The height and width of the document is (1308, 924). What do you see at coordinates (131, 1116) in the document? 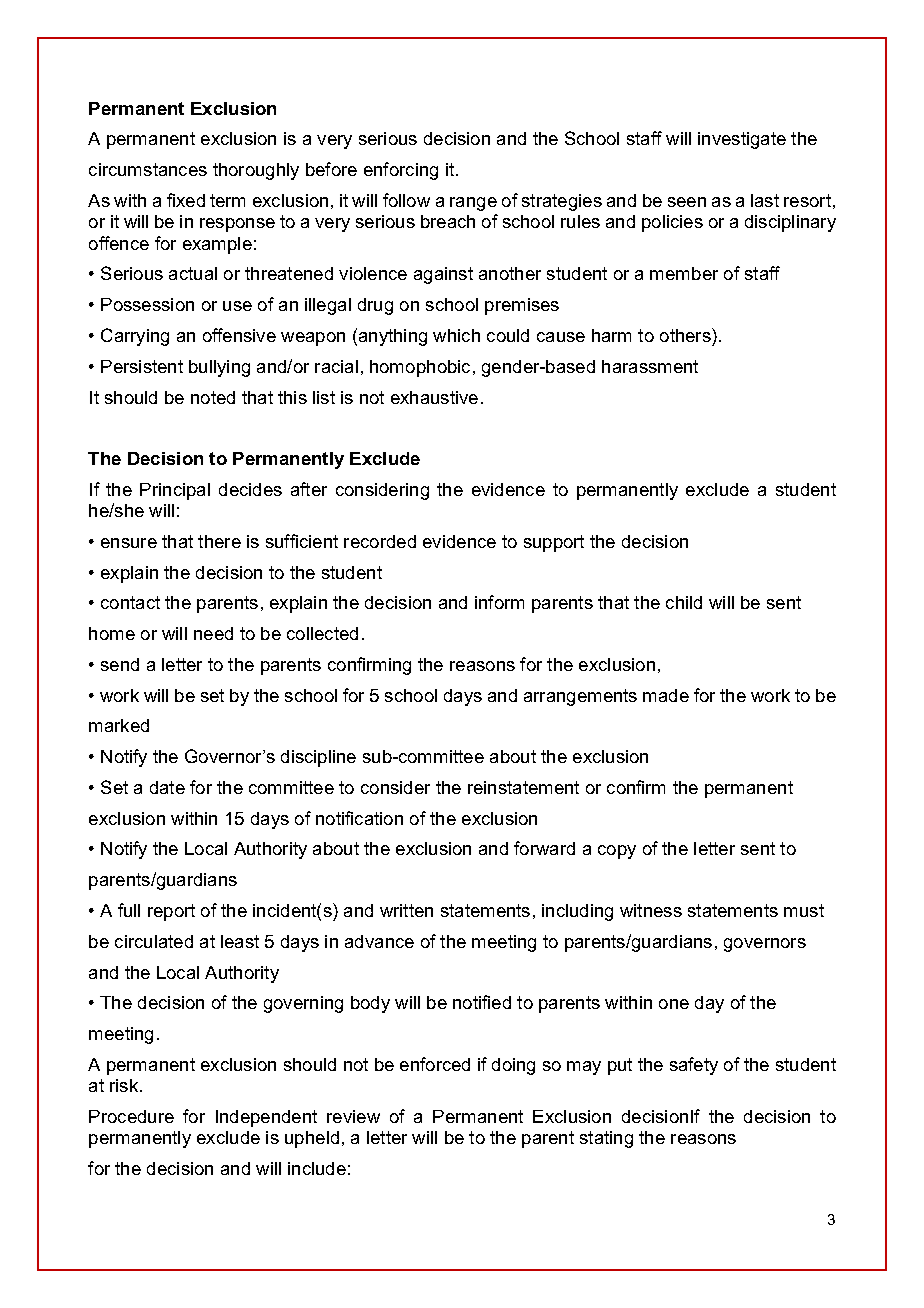
I see `Procedure` at bounding box center [131, 1116].
